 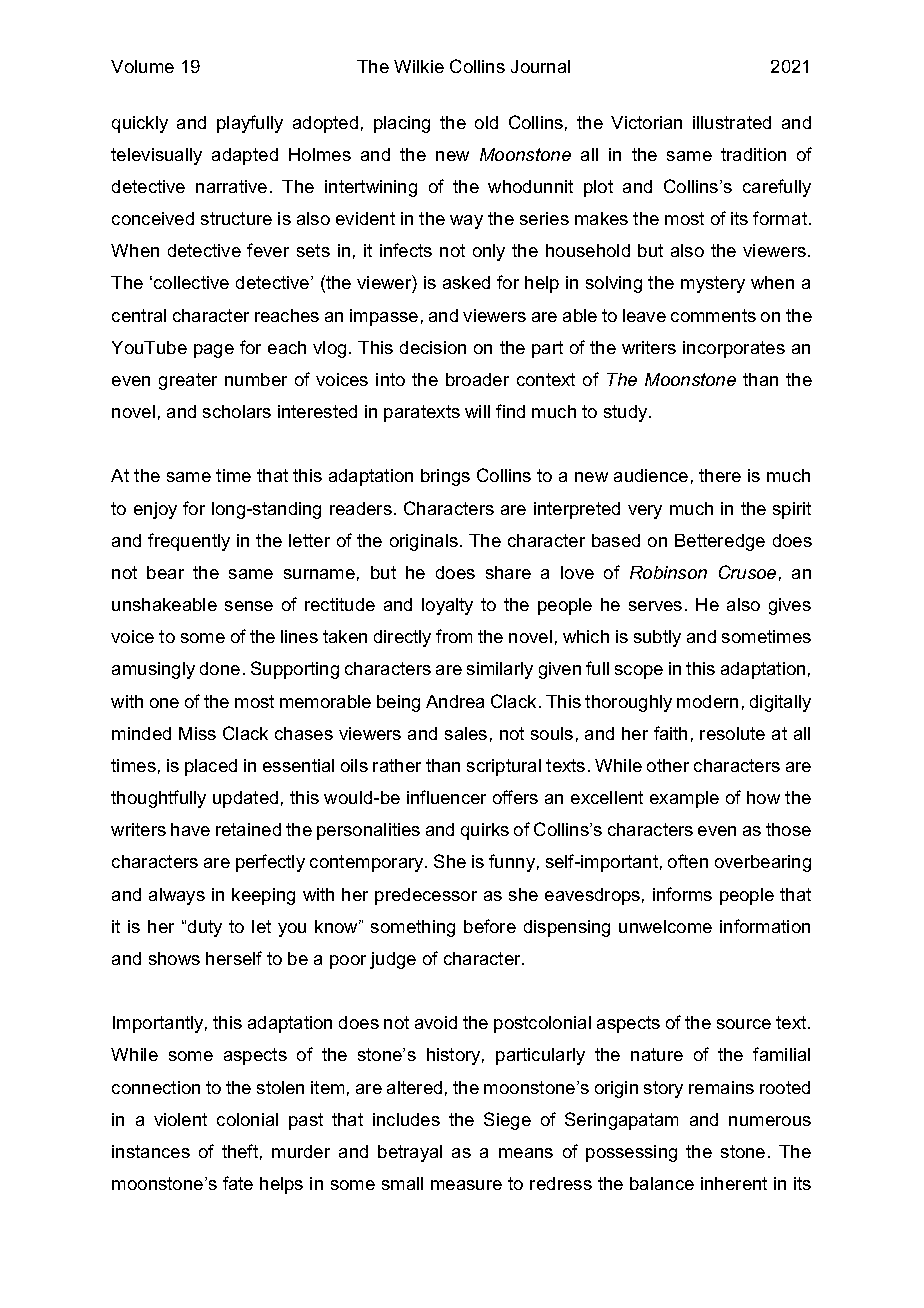 What do you see at coordinates (245, 156) in the document?
I see `adapted` at bounding box center [245, 156].
